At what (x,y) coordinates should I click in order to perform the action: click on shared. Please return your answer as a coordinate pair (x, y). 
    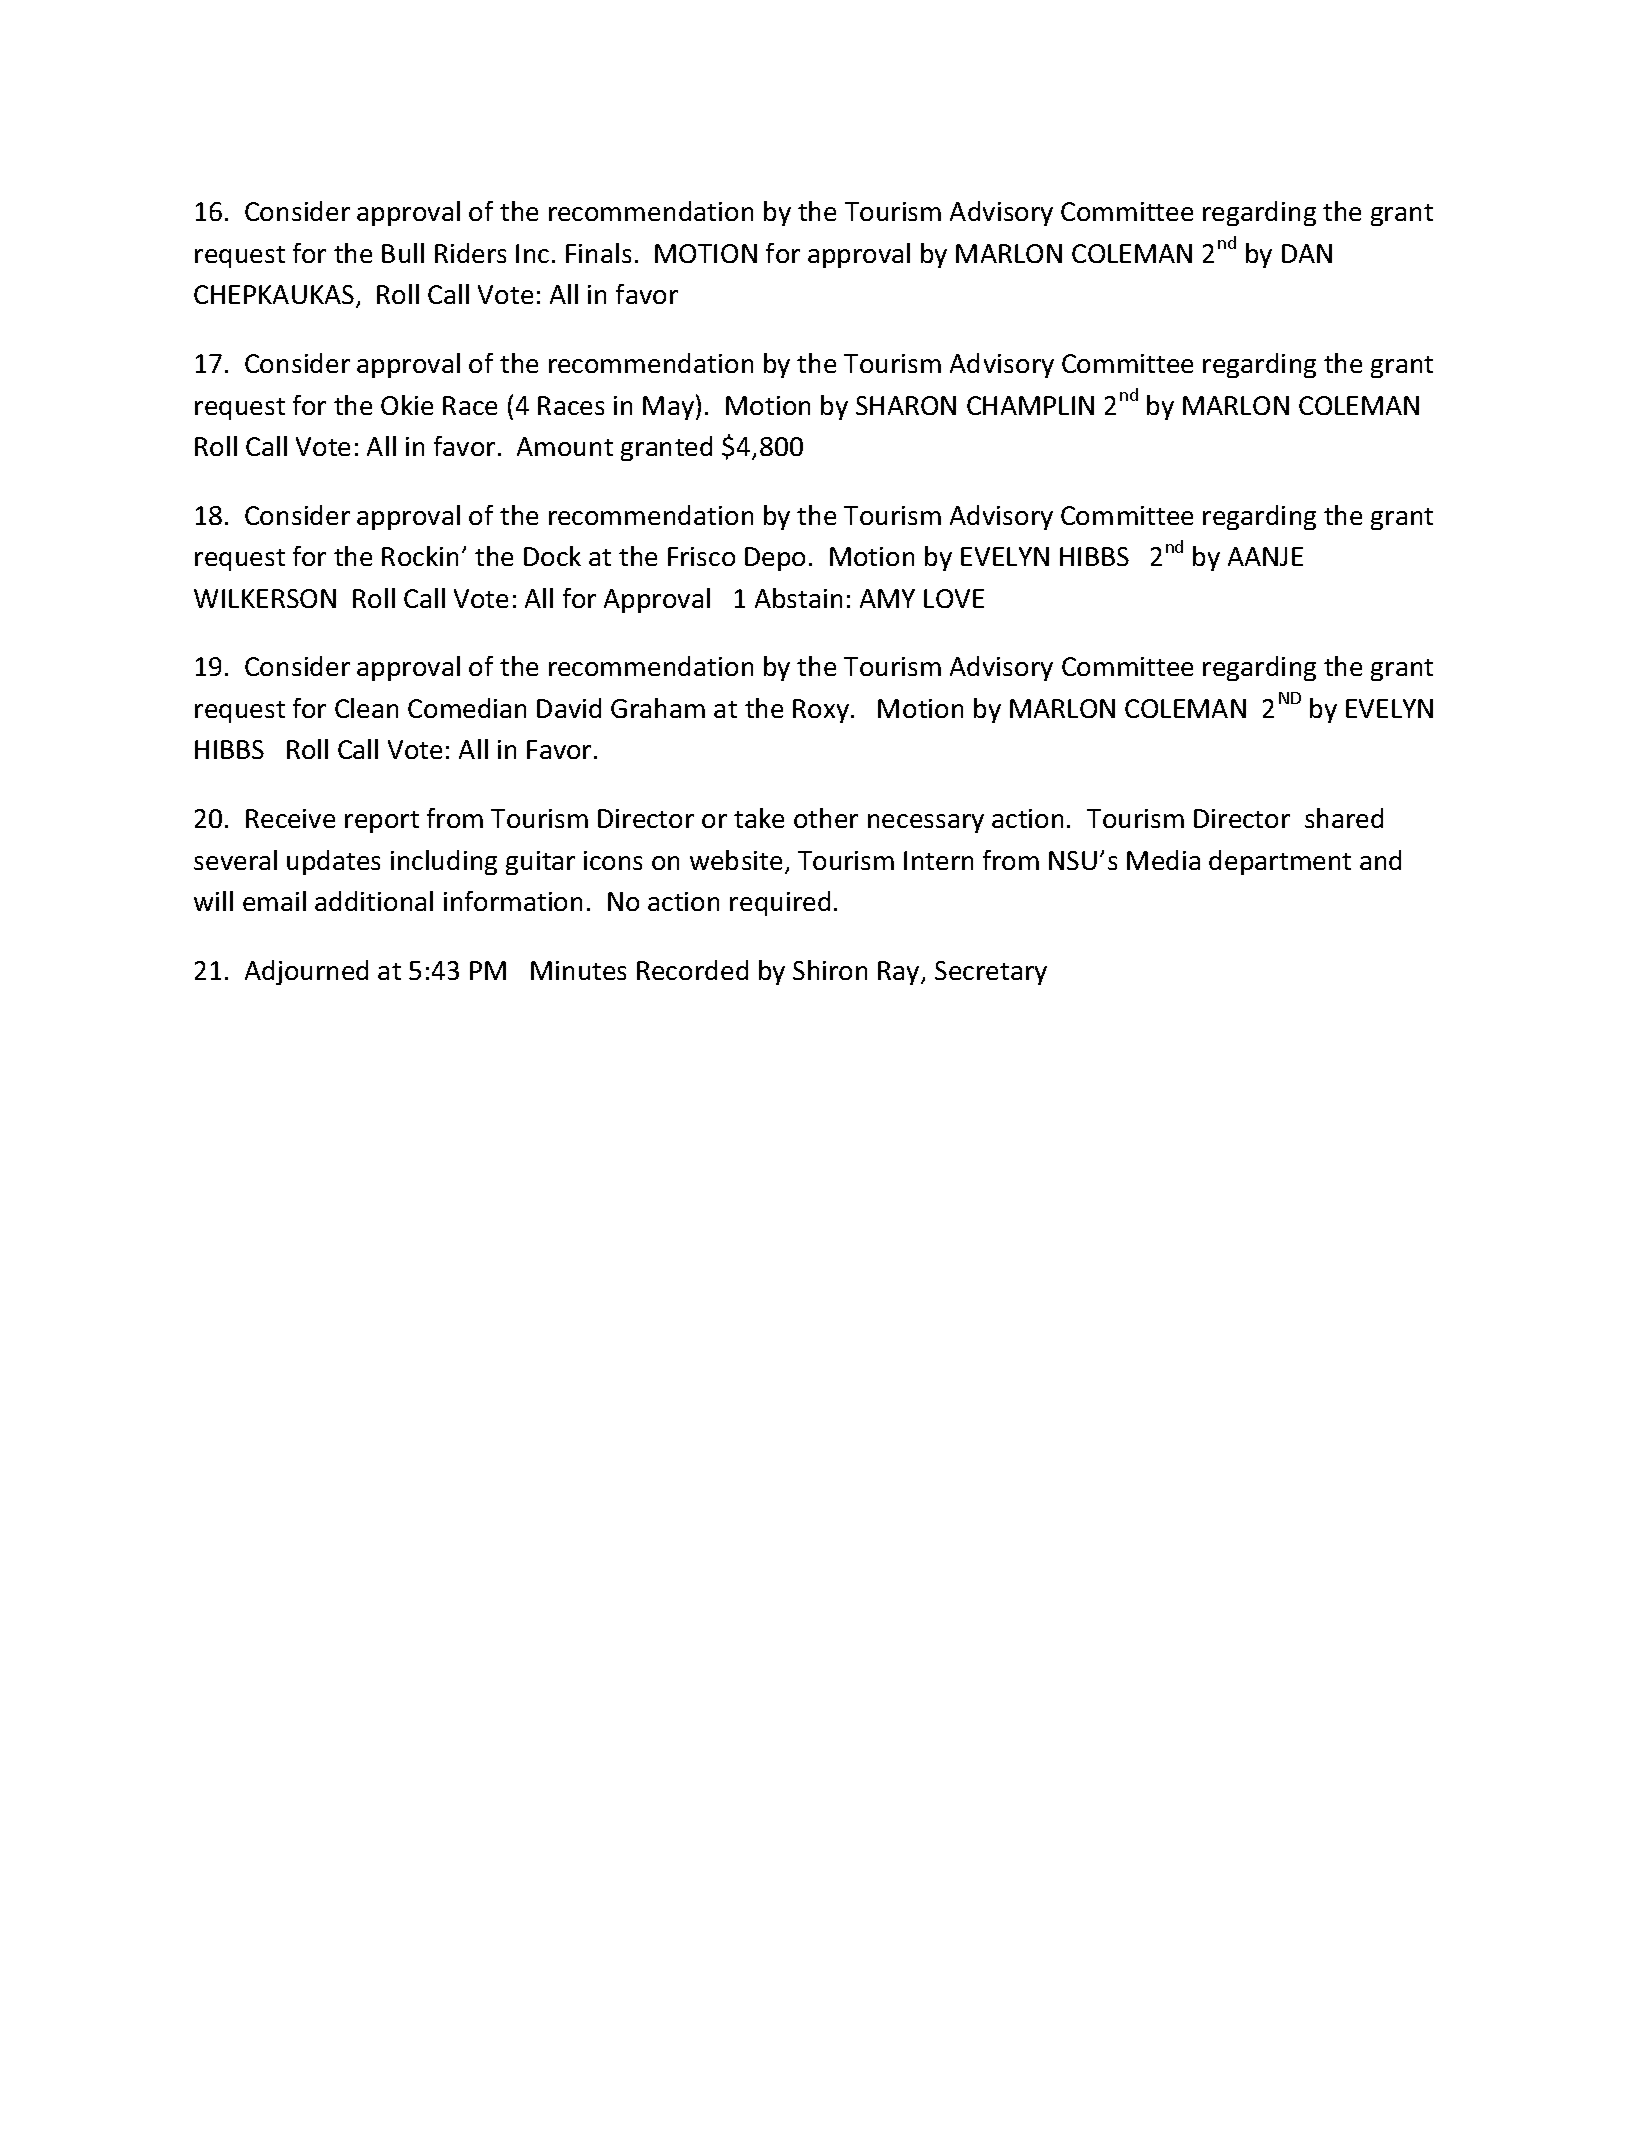
    Looking at the image, I should click on (1344, 818).
